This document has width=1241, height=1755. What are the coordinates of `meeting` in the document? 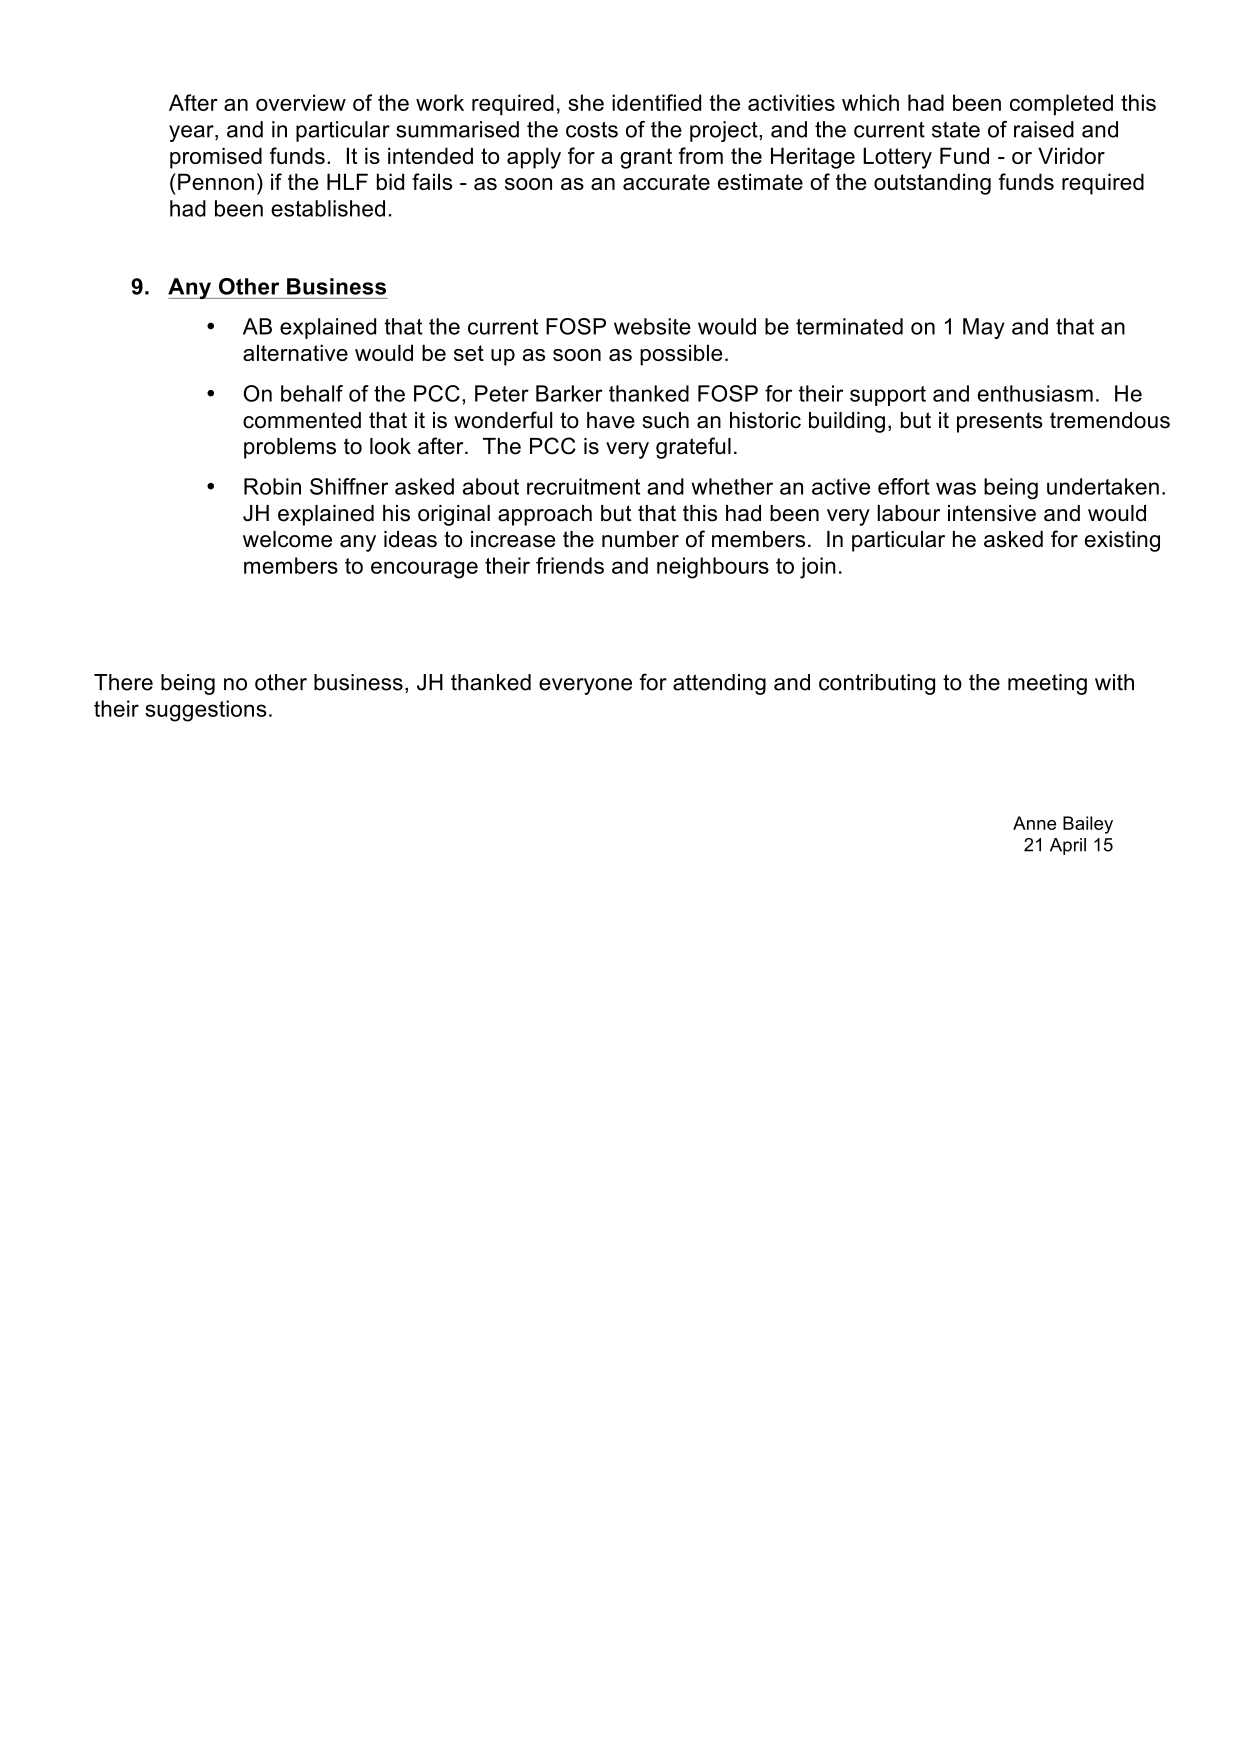 It's located at (1047, 684).
